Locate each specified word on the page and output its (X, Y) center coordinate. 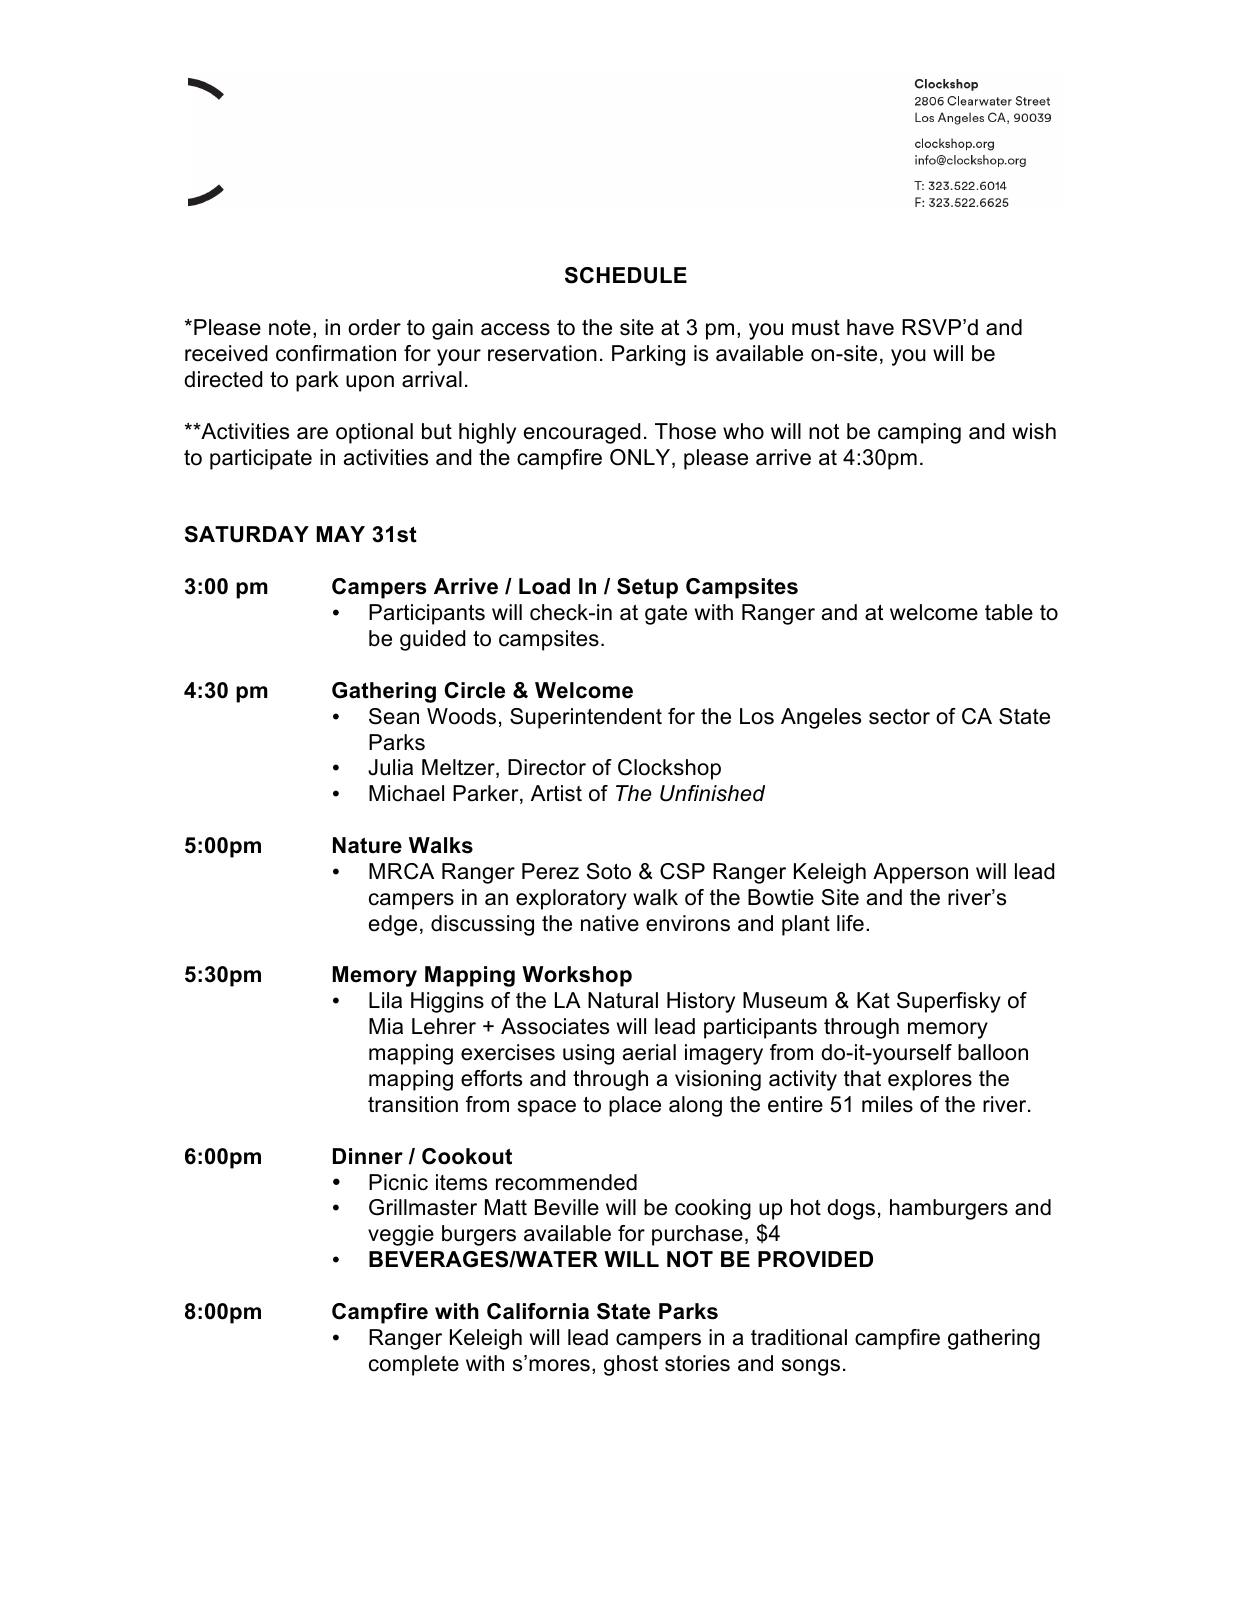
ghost (631, 1365)
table (1009, 612)
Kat (873, 1000)
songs (811, 1367)
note (290, 328)
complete (414, 1365)
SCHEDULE (626, 275)
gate (666, 615)
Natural (623, 1000)
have (870, 327)
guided (432, 640)
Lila (385, 1000)
